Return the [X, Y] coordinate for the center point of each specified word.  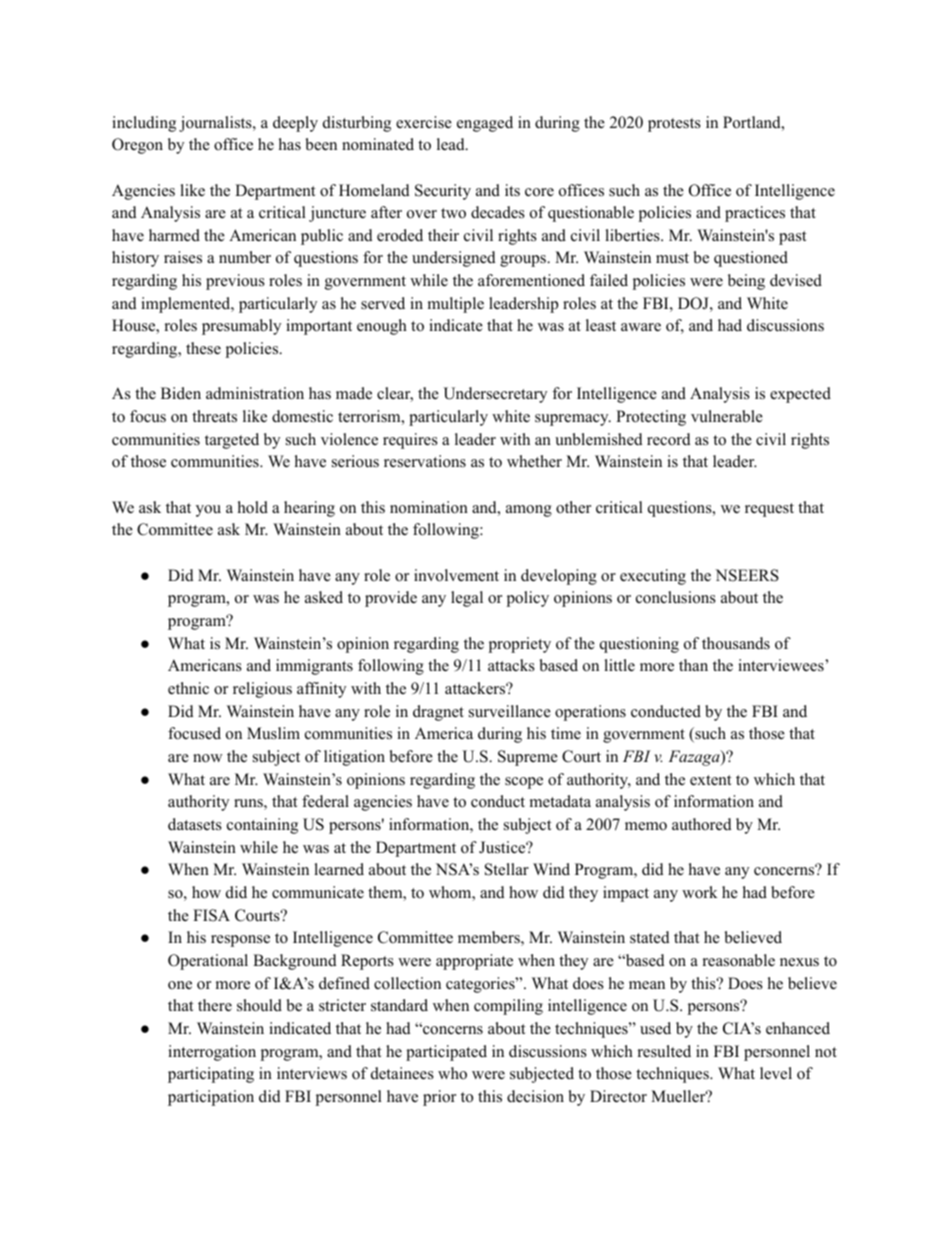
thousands [736, 643]
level [776, 1073]
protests [674, 125]
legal [467, 599]
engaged [485, 124]
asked [324, 597]
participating [211, 1075]
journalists [216, 124]
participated [446, 1053]
